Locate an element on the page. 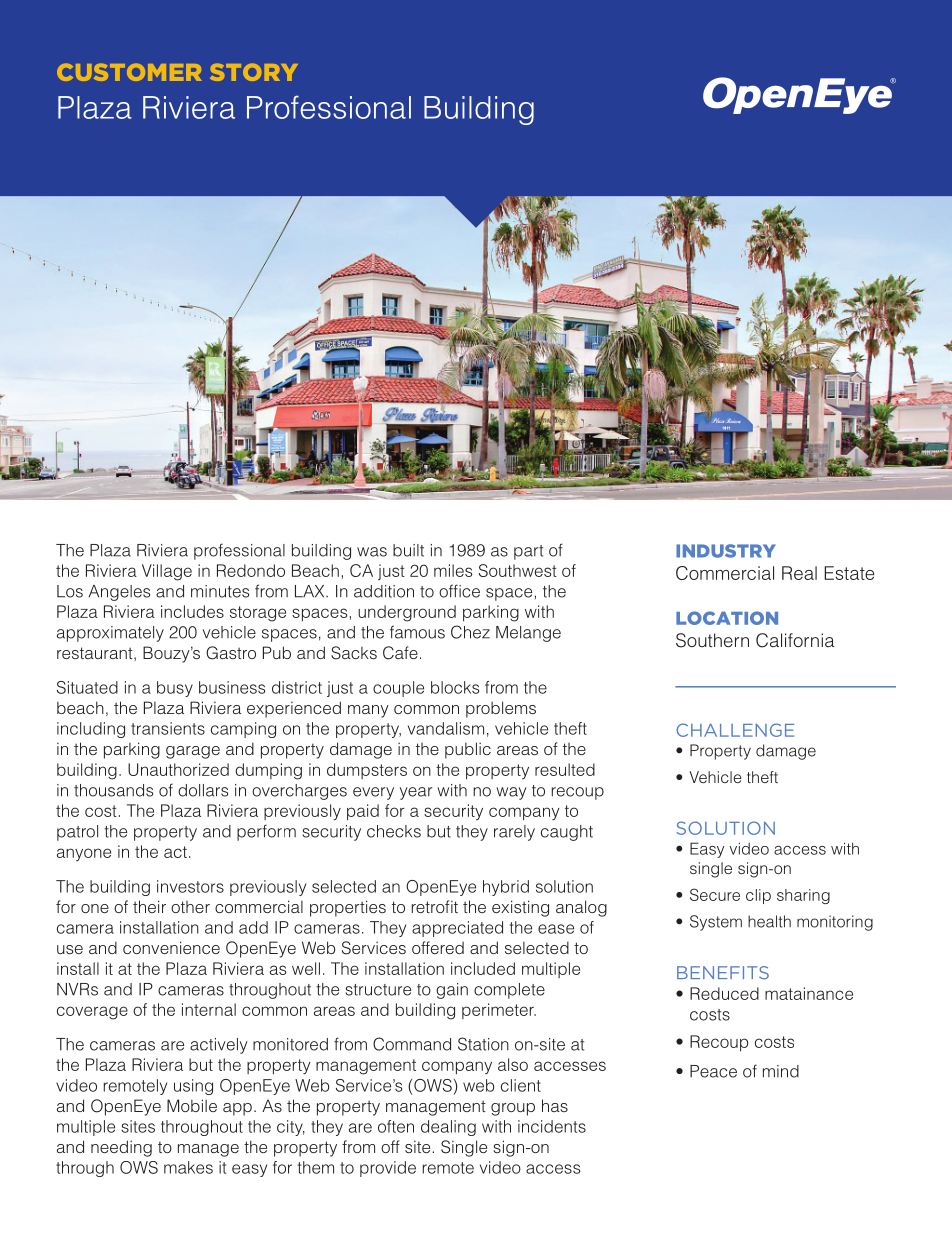 The image size is (952, 1233). Chez is located at coordinates (470, 632).
